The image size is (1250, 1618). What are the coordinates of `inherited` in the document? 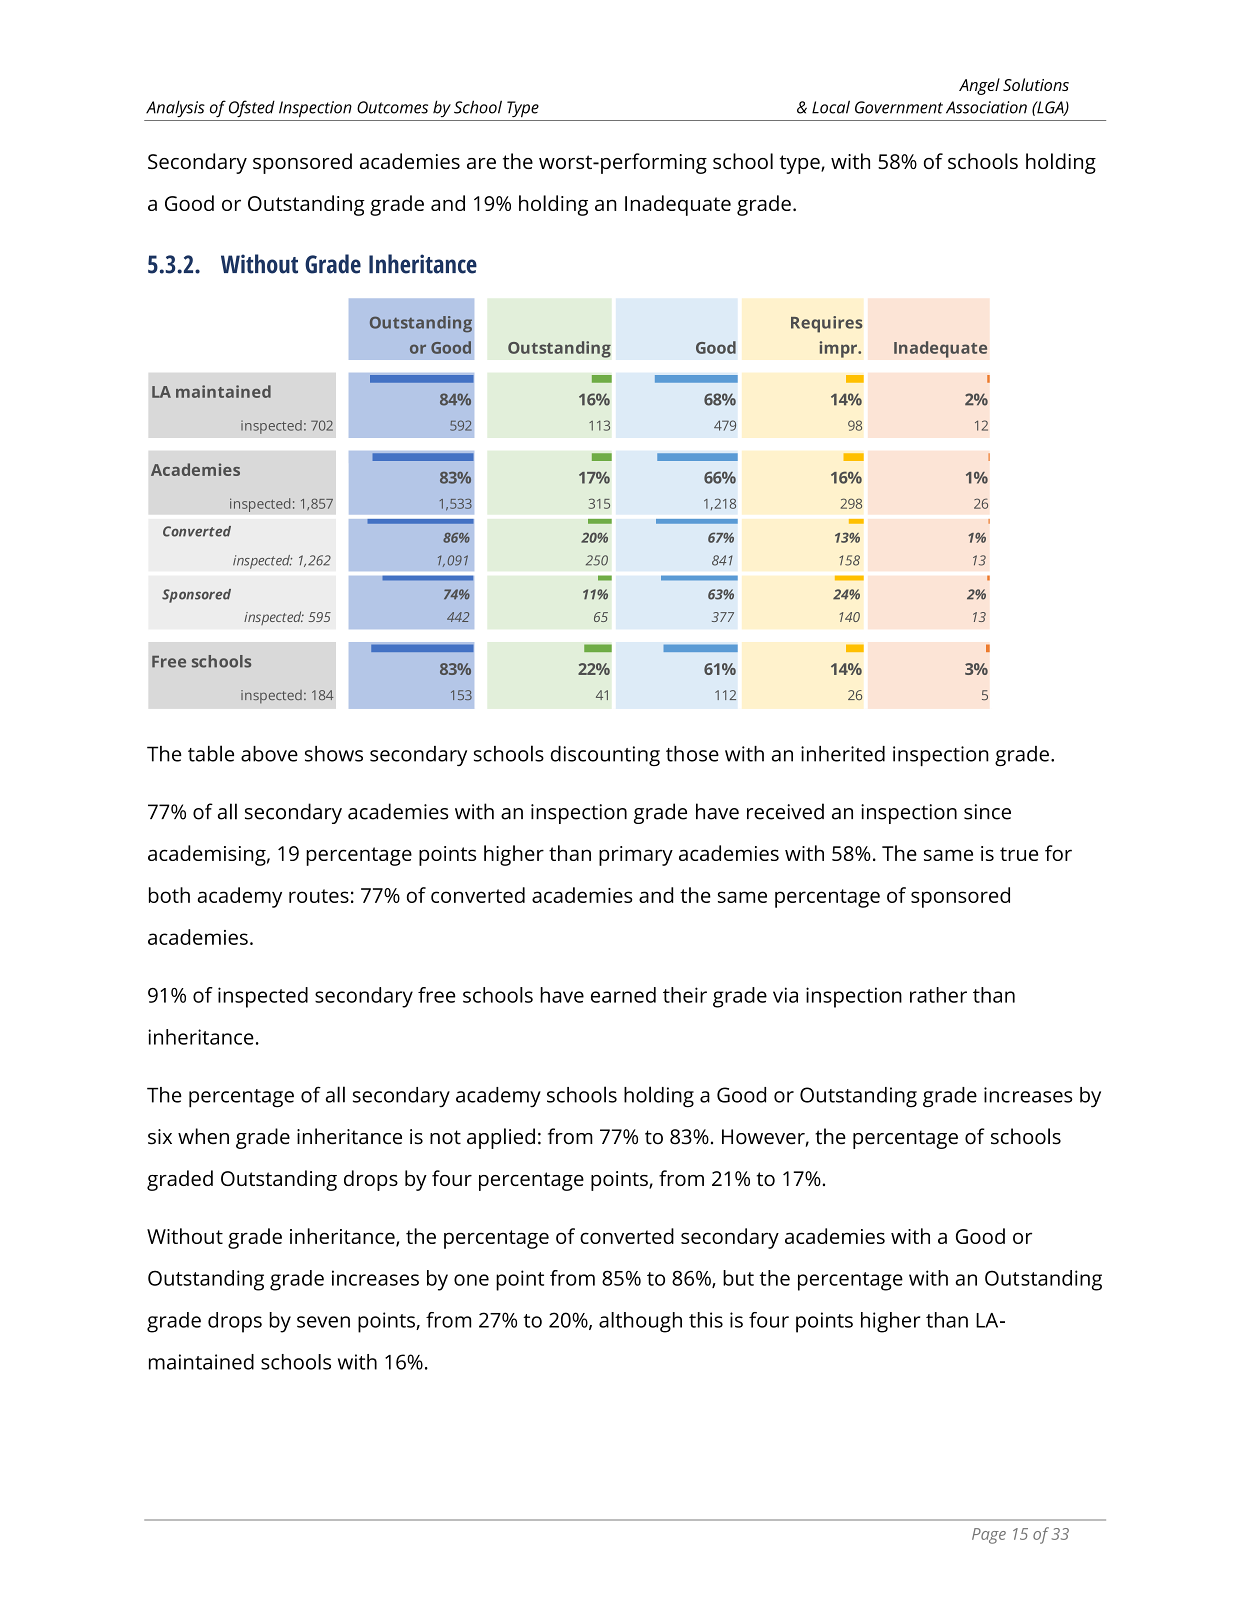 It's located at (843, 754).
